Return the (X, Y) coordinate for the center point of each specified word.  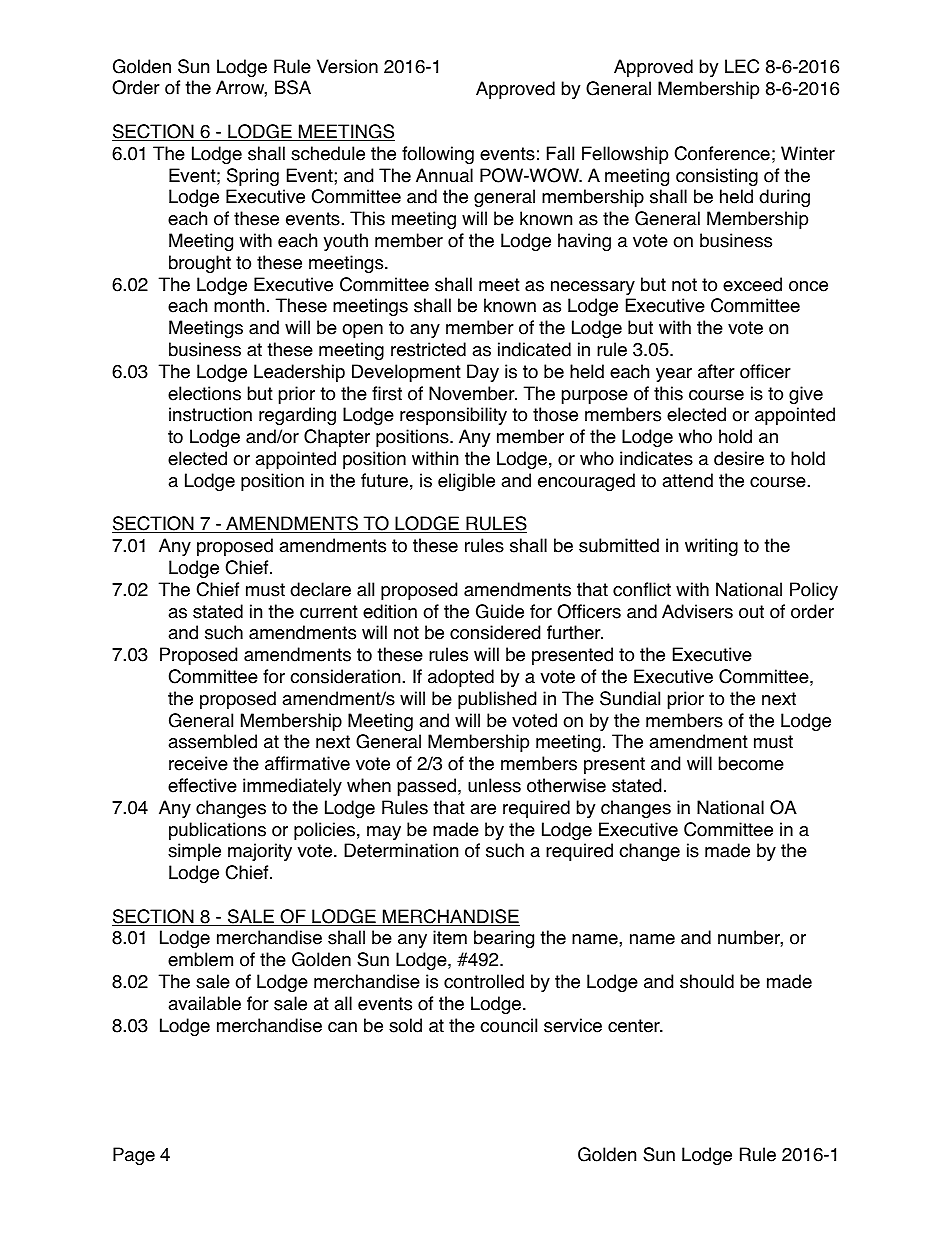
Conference (722, 153)
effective (202, 785)
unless (494, 785)
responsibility (453, 416)
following (438, 155)
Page (134, 1156)
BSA (293, 87)
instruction (210, 414)
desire (739, 458)
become (751, 763)
